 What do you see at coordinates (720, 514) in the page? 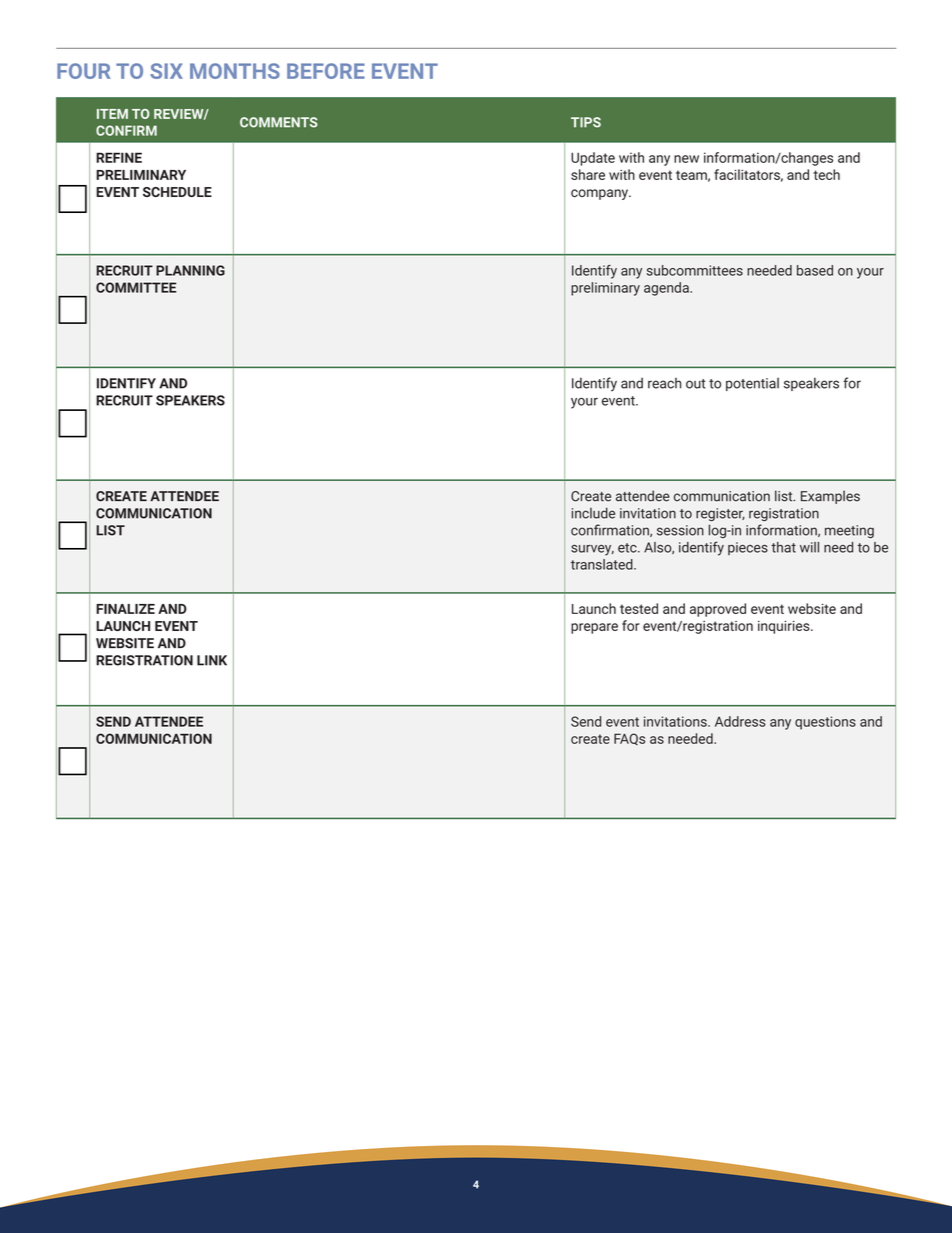
I see `register` at bounding box center [720, 514].
